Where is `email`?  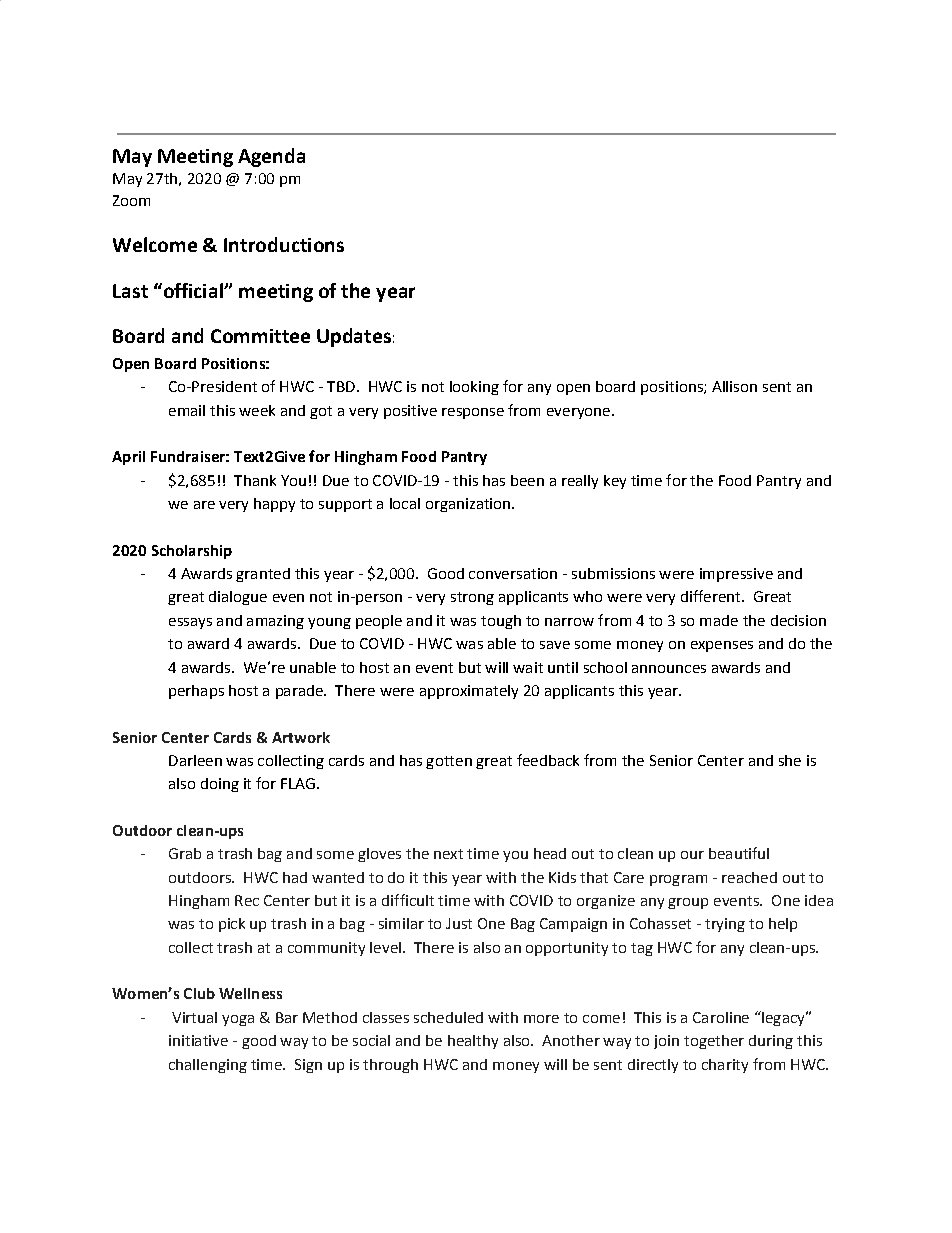
email is located at coordinates (187, 410).
